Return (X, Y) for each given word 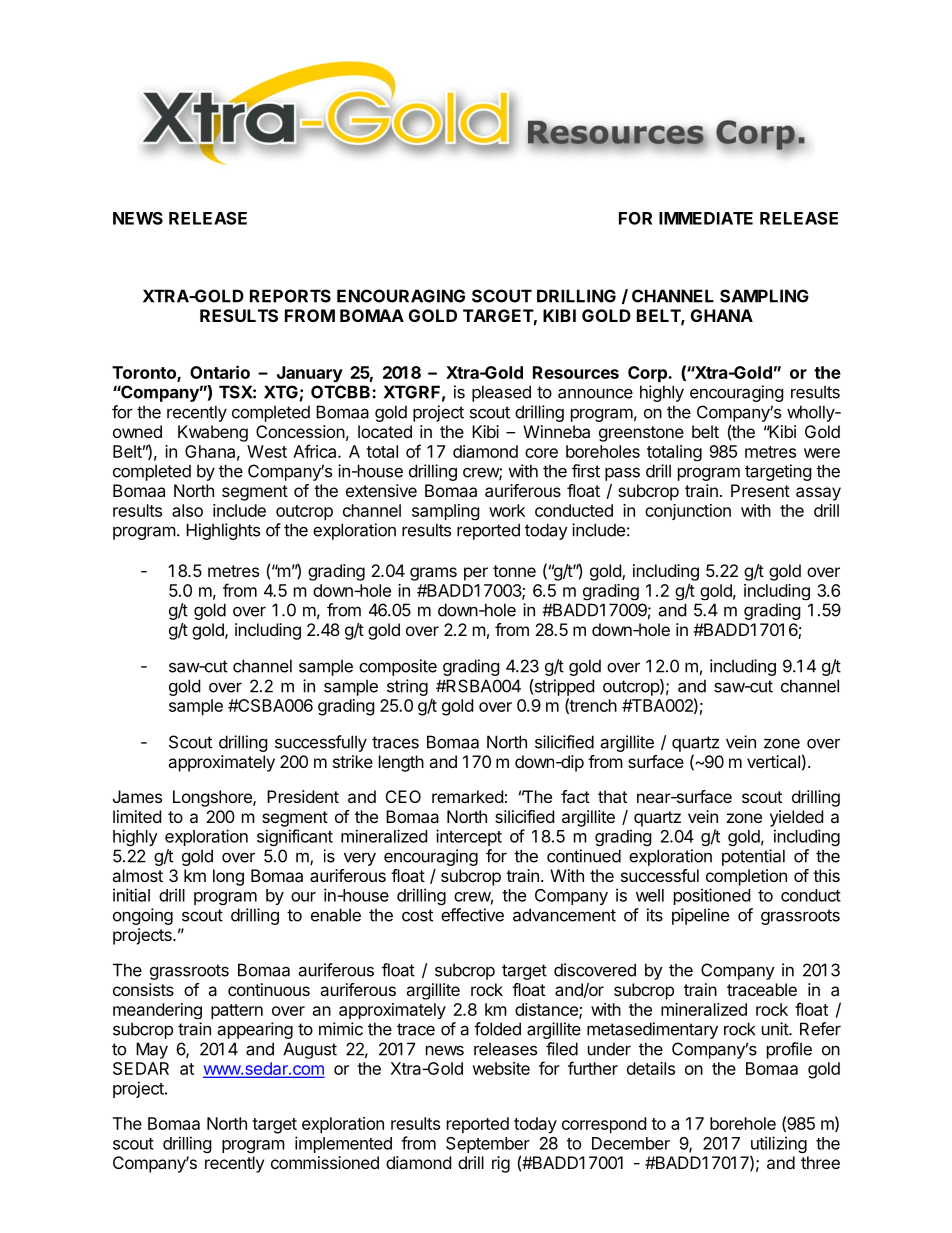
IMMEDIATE (706, 218)
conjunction (688, 512)
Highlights (223, 531)
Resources (576, 372)
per (476, 574)
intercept (469, 837)
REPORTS (290, 296)
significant (295, 837)
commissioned (325, 1162)
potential (753, 857)
